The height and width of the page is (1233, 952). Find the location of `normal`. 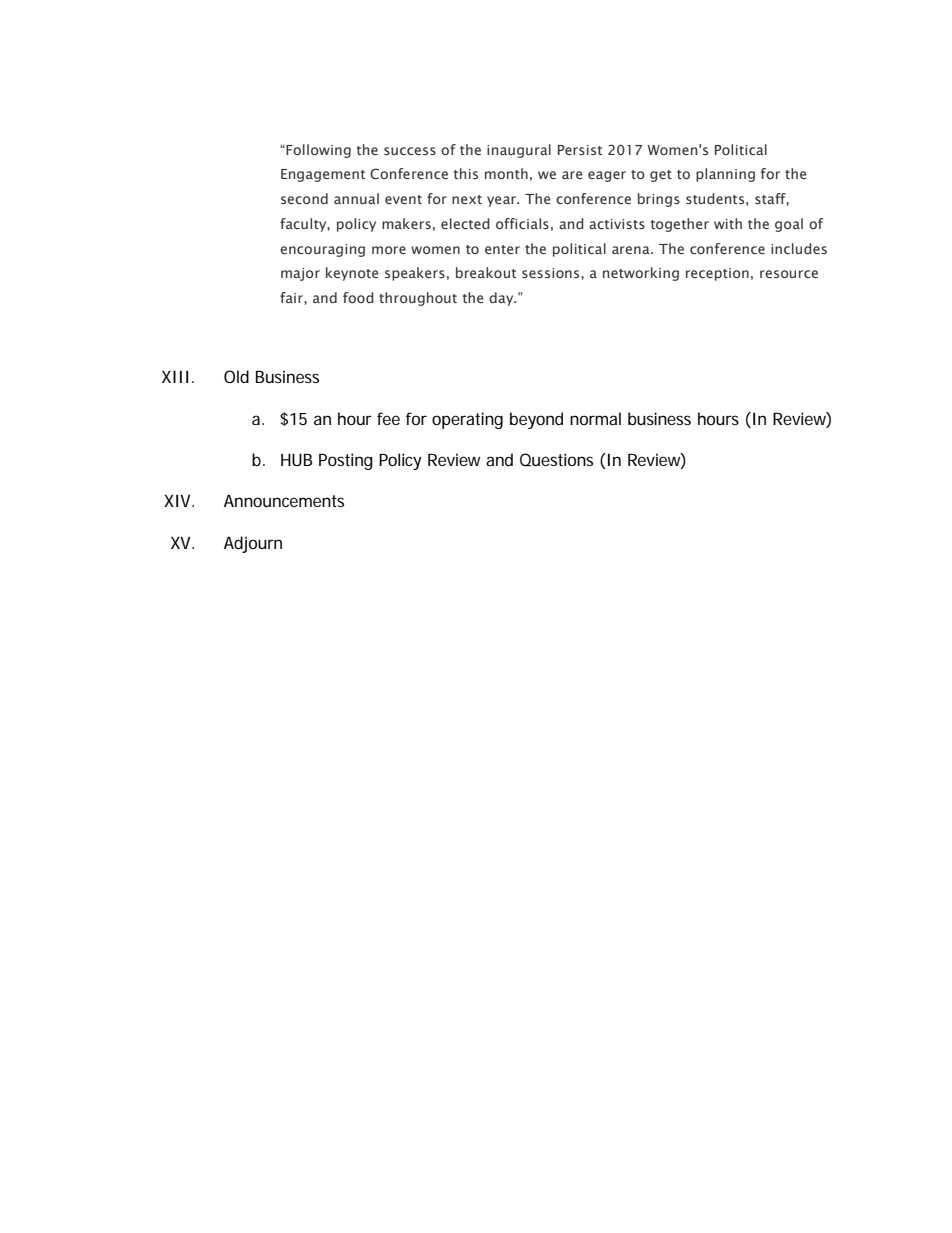

normal is located at coordinates (595, 418).
